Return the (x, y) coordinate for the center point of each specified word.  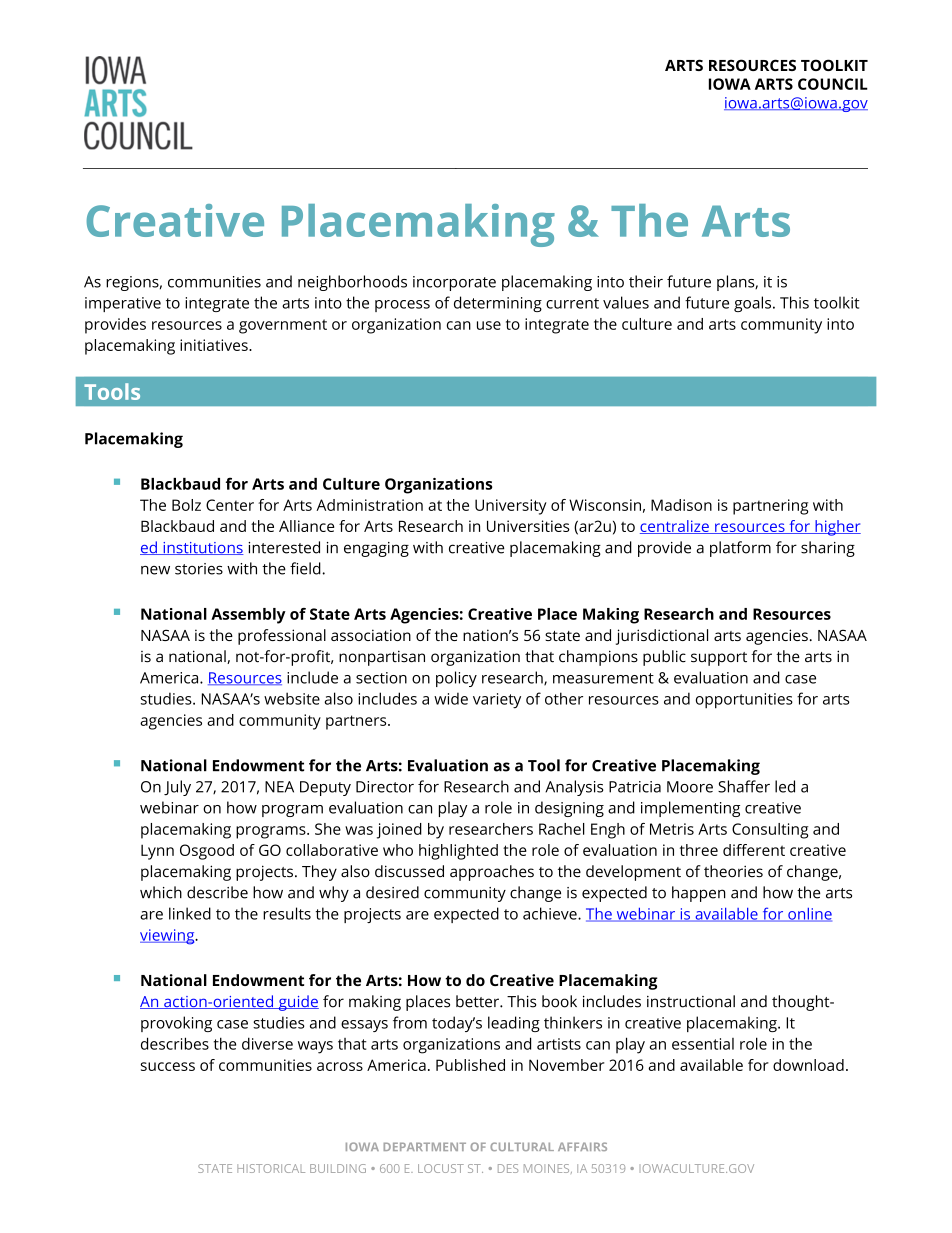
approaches (492, 873)
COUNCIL (833, 84)
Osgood (207, 852)
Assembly (248, 616)
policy (456, 679)
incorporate (454, 283)
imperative (123, 304)
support (719, 659)
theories (733, 871)
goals (754, 304)
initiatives (215, 345)
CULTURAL (522, 1146)
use (489, 325)
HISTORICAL (271, 1168)
